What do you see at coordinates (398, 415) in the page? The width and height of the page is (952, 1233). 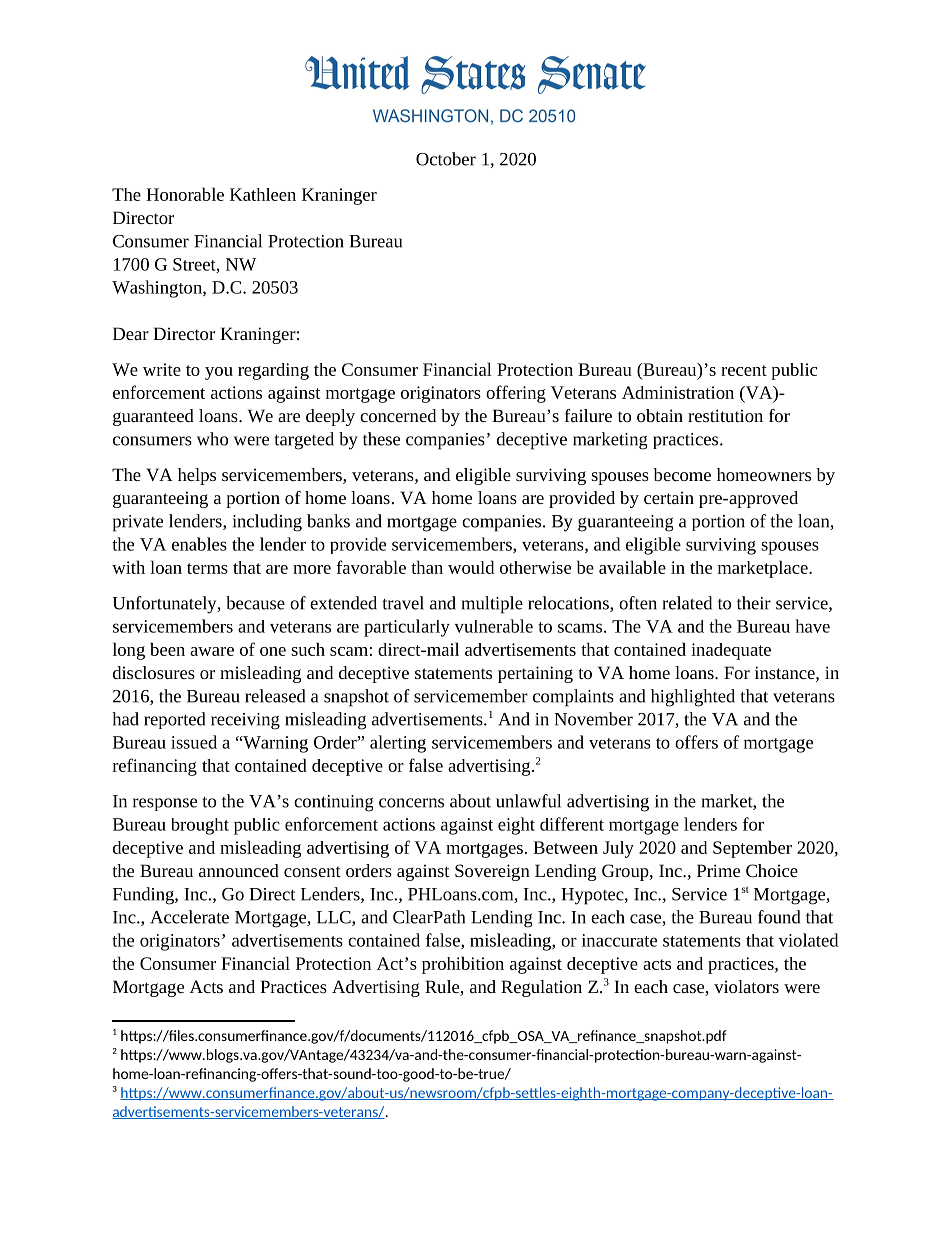 I see `concerned` at bounding box center [398, 415].
